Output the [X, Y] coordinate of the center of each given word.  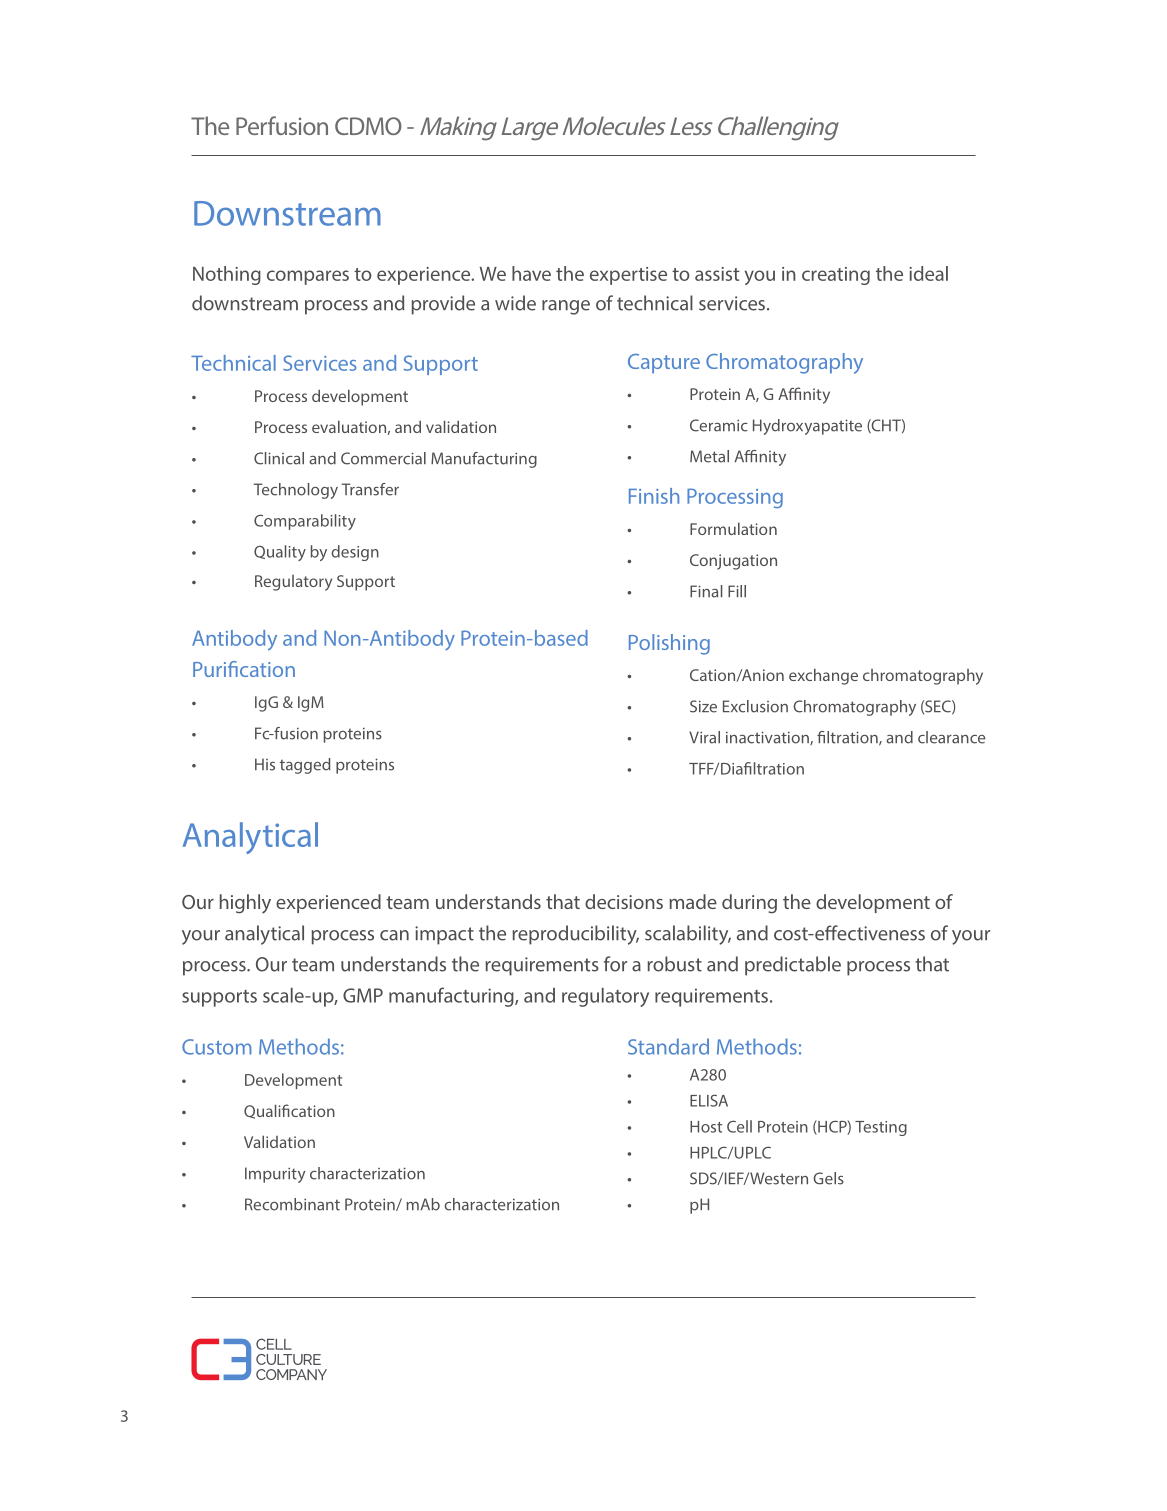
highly [245, 904]
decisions [624, 901]
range [566, 307]
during [749, 904]
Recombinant [292, 1204]
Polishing [669, 644]
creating [836, 276]
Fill [737, 591]
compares [308, 277]
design [355, 553]
